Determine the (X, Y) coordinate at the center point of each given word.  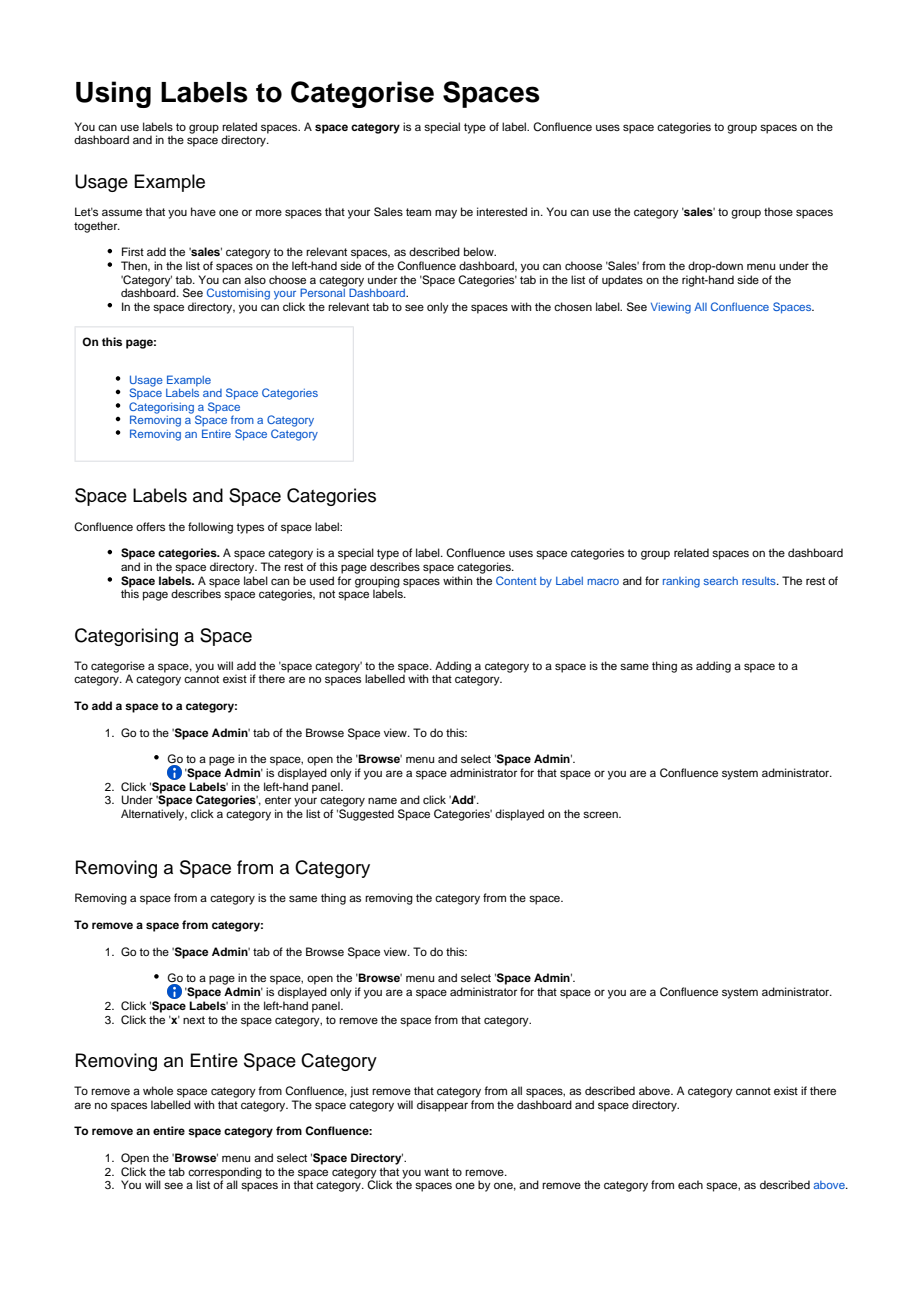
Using (113, 94)
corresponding (225, 1174)
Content (516, 580)
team (418, 212)
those (778, 211)
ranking (681, 582)
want (436, 1172)
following (210, 528)
